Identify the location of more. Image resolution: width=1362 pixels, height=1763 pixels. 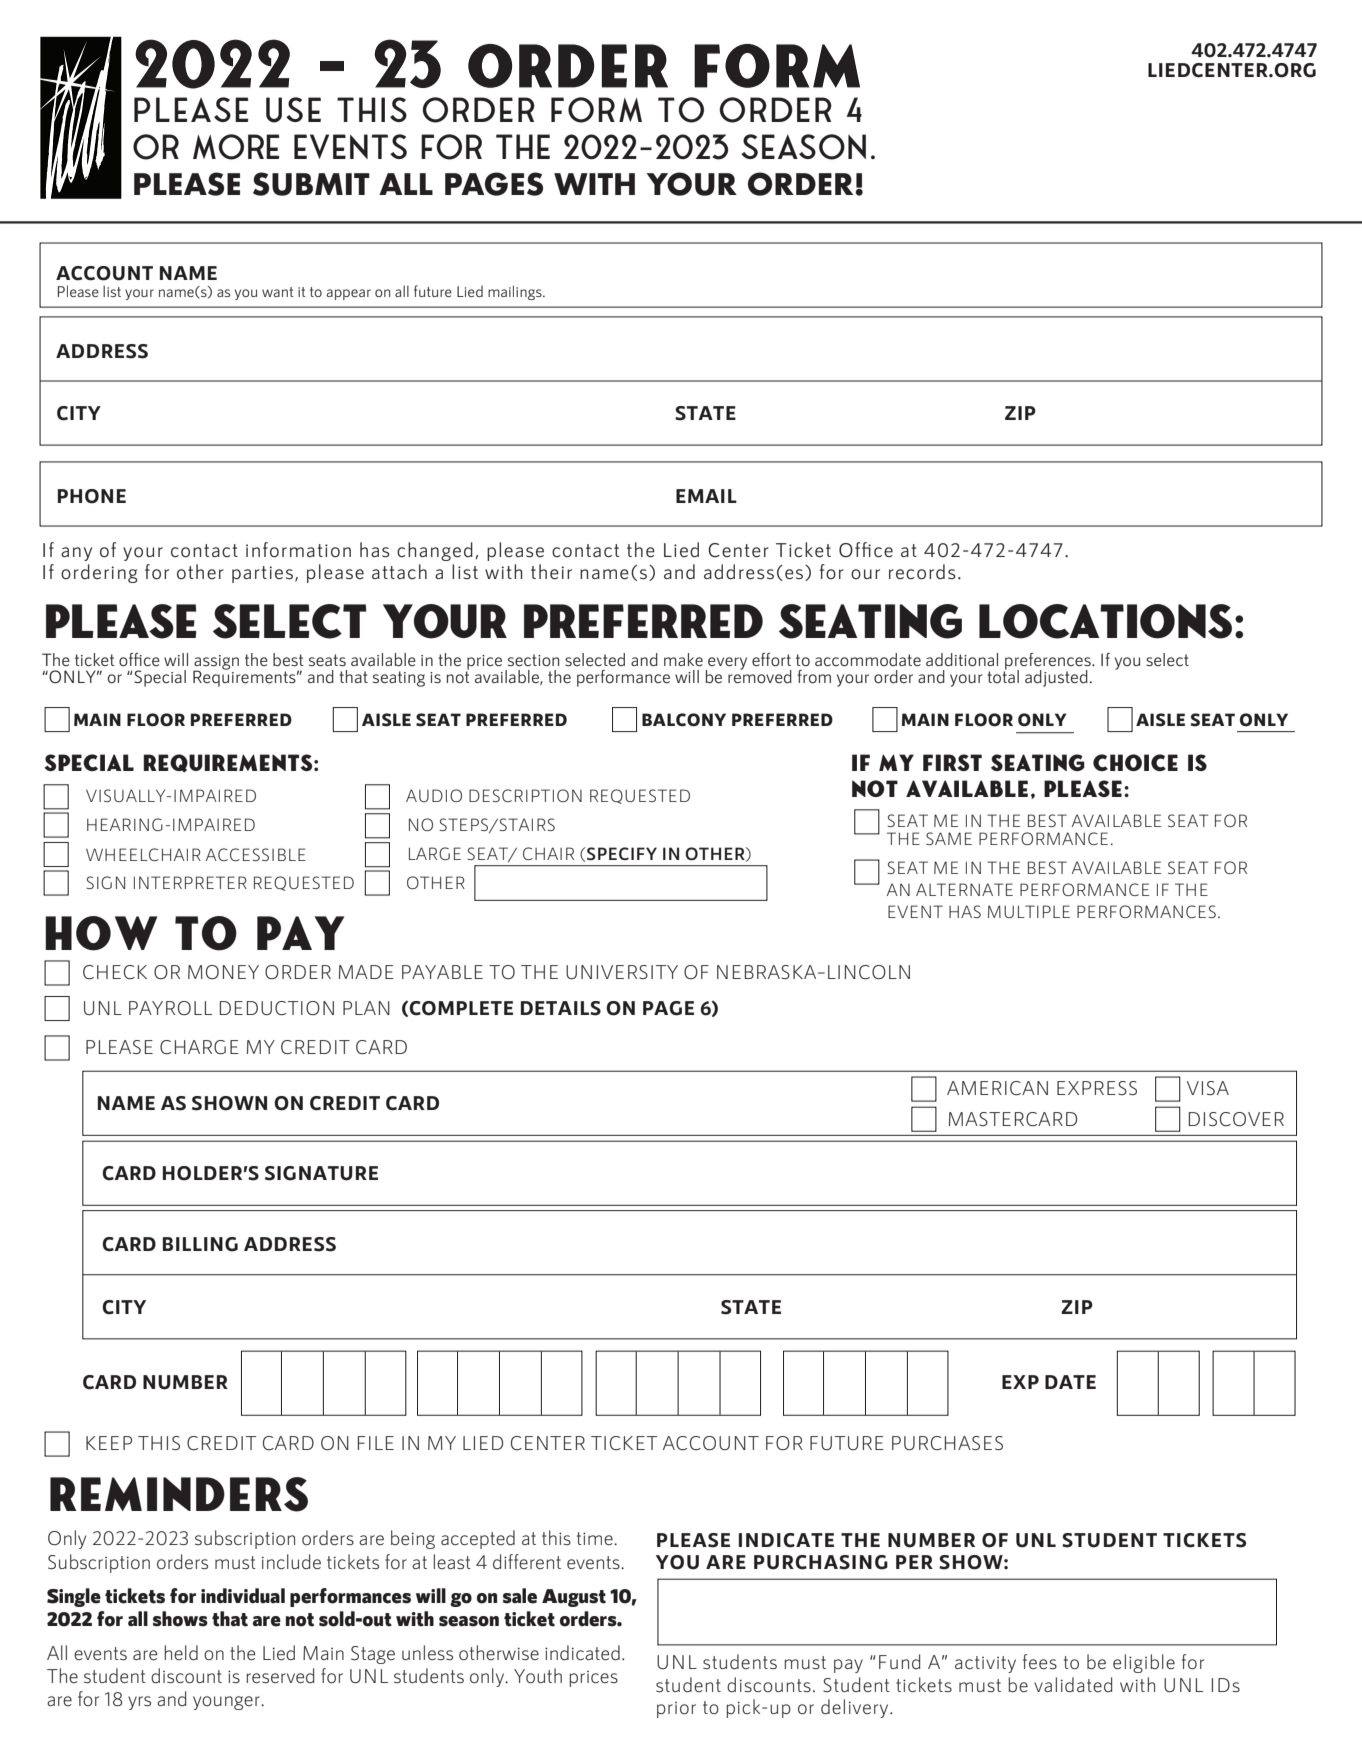
(236, 147).
